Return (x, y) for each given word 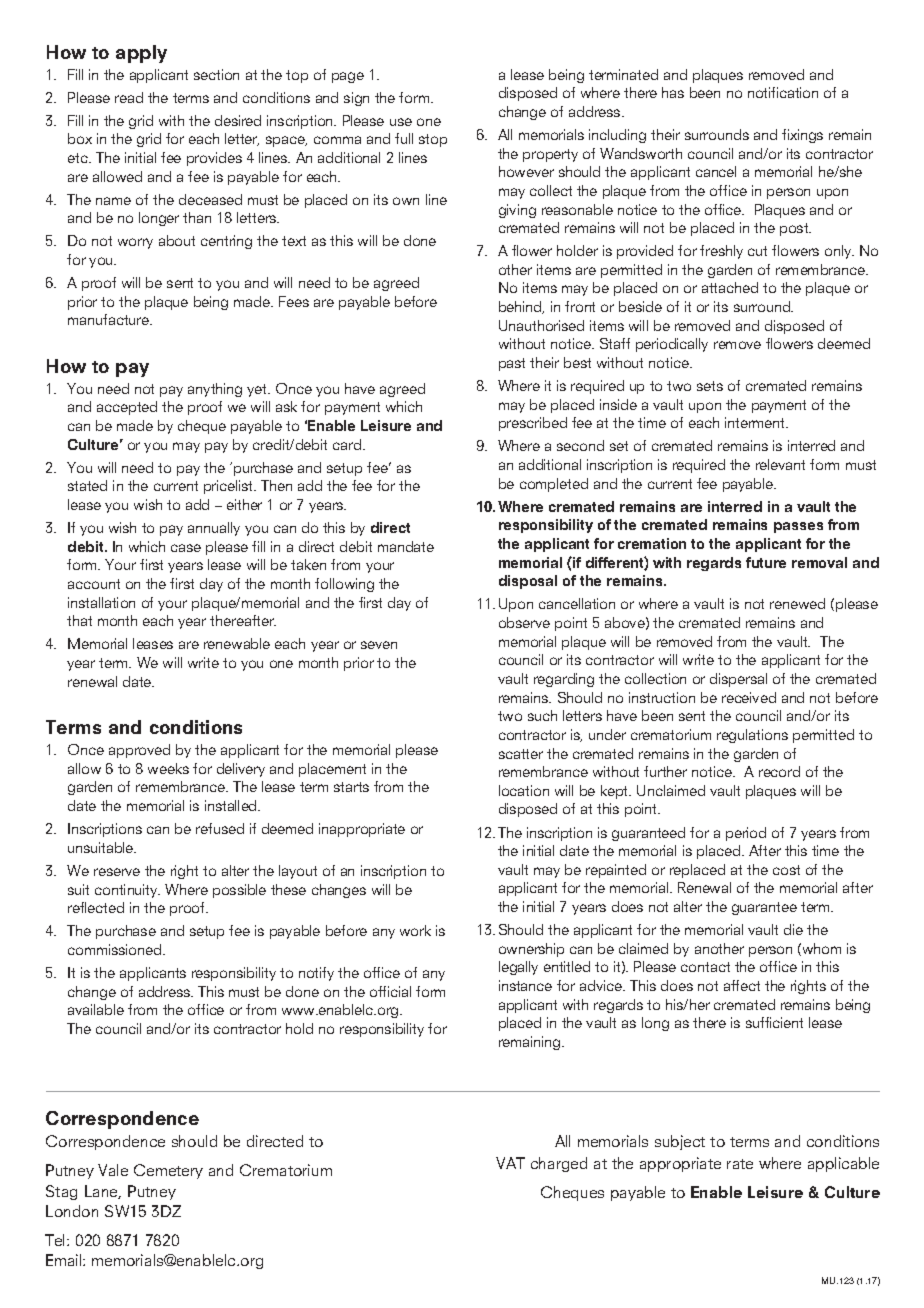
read (129, 97)
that (79, 620)
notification (783, 92)
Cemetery (168, 1171)
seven (379, 645)
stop (433, 140)
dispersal (738, 680)
